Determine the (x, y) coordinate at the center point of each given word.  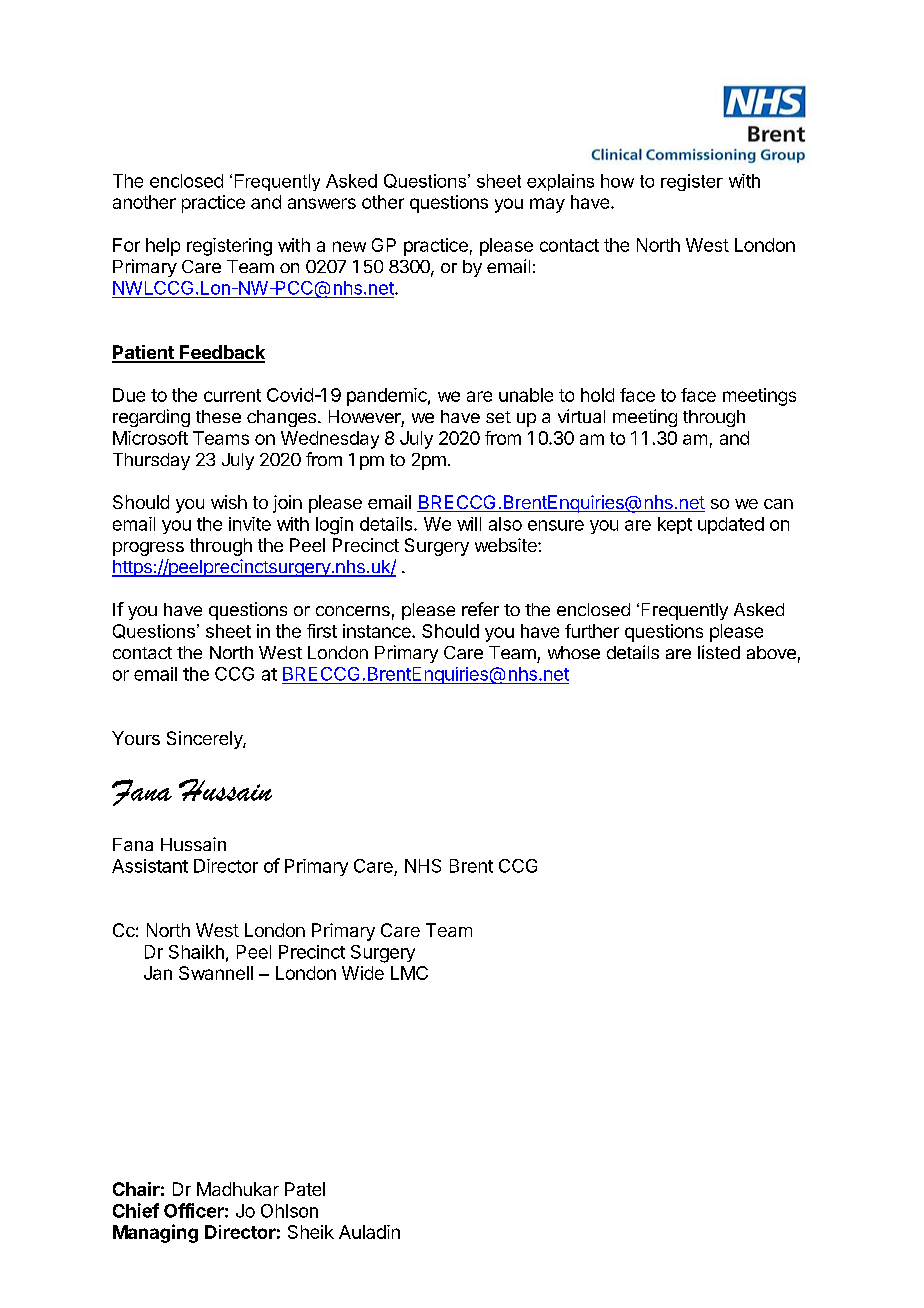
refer (480, 609)
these (218, 416)
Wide (363, 973)
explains (560, 182)
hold (597, 395)
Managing (155, 1233)
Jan (158, 973)
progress (148, 549)
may (547, 205)
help (163, 247)
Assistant (150, 866)
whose (574, 652)
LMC (409, 973)
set (498, 417)
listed (719, 652)
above (771, 652)
